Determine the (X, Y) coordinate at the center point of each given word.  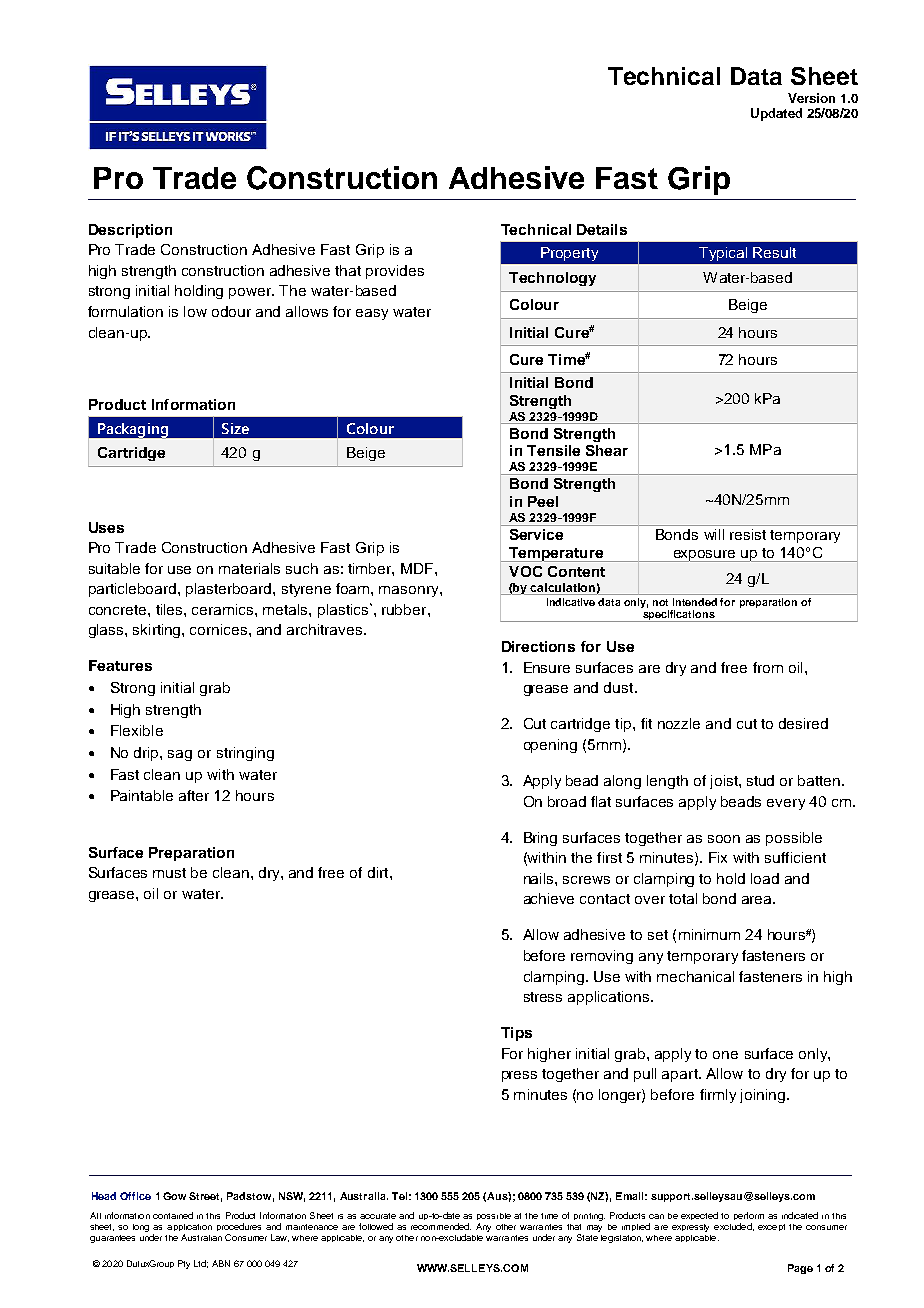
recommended (441, 1226)
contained (173, 1215)
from (768, 667)
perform (749, 1218)
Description (130, 231)
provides (395, 272)
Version (811, 98)
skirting (158, 631)
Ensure (547, 667)
